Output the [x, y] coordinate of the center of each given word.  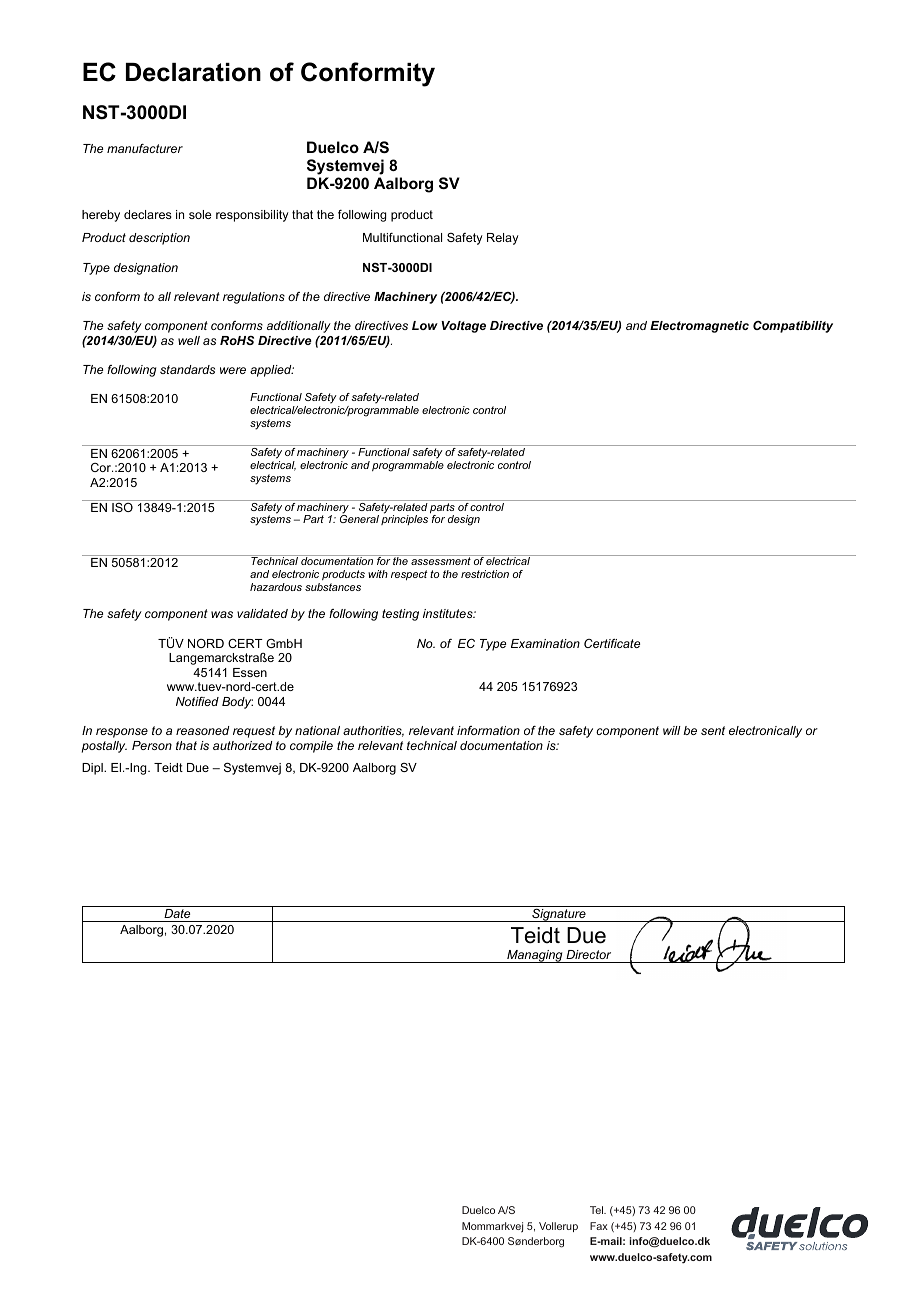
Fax [599, 1226]
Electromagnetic [699, 327]
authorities [373, 731]
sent [713, 730]
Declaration [193, 72]
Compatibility [793, 327]
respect [409, 575]
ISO [122, 507]
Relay [503, 239]
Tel [597, 1210]
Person [152, 745]
